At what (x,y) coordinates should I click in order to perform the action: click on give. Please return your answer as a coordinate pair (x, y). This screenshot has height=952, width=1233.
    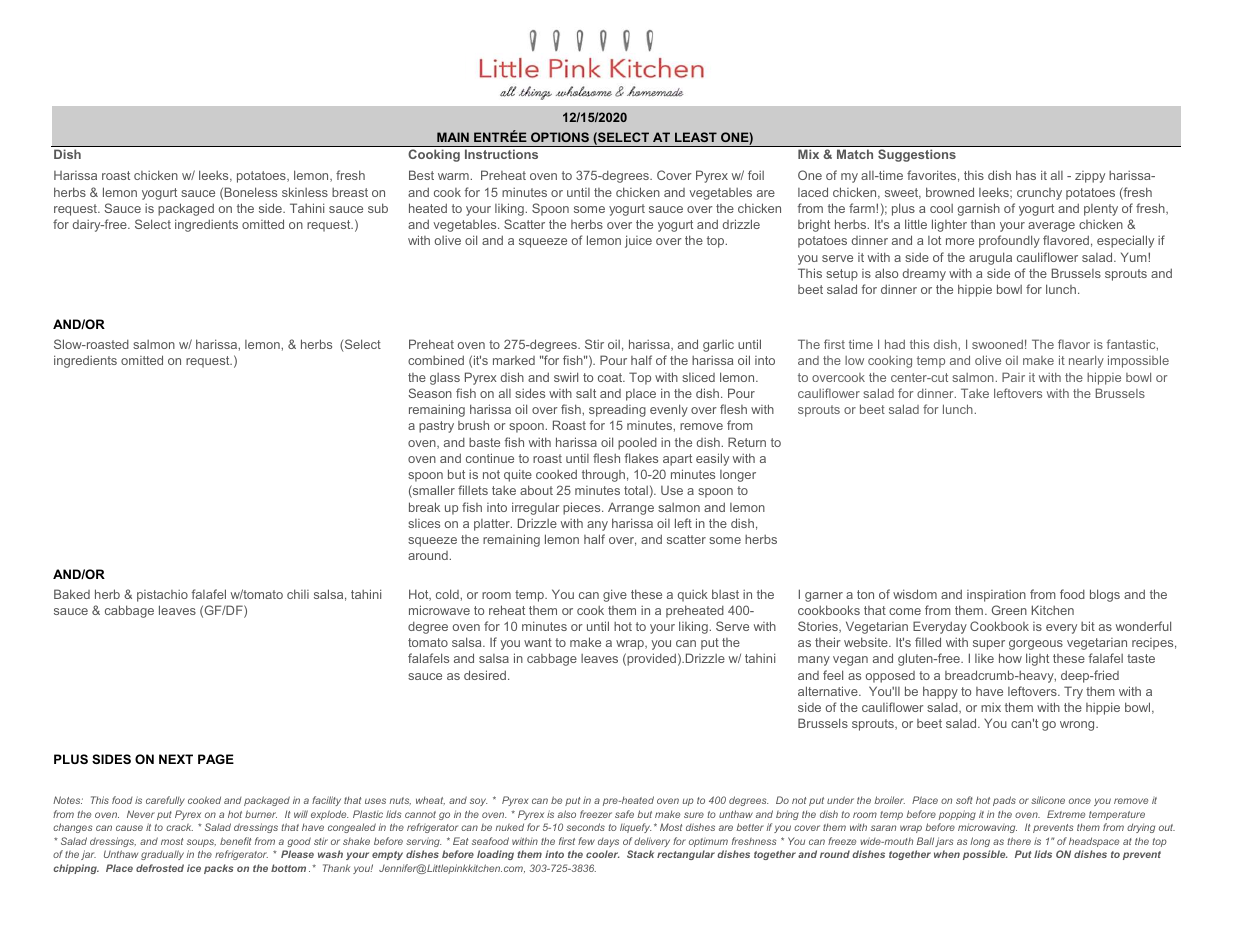
    Looking at the image, I should click on (615, 595).
